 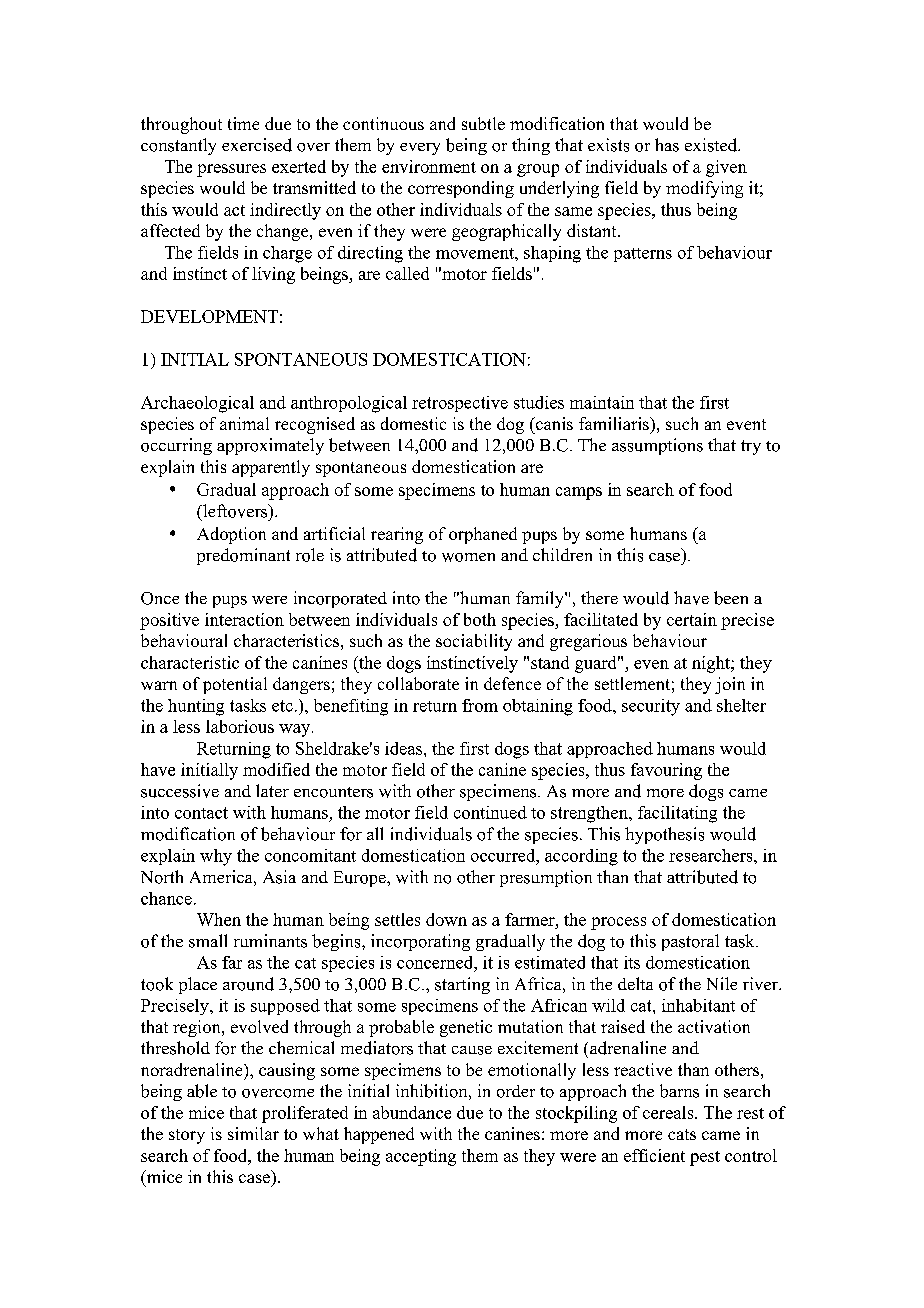 I want to click on abundance, so click(x=412, y=1112).
